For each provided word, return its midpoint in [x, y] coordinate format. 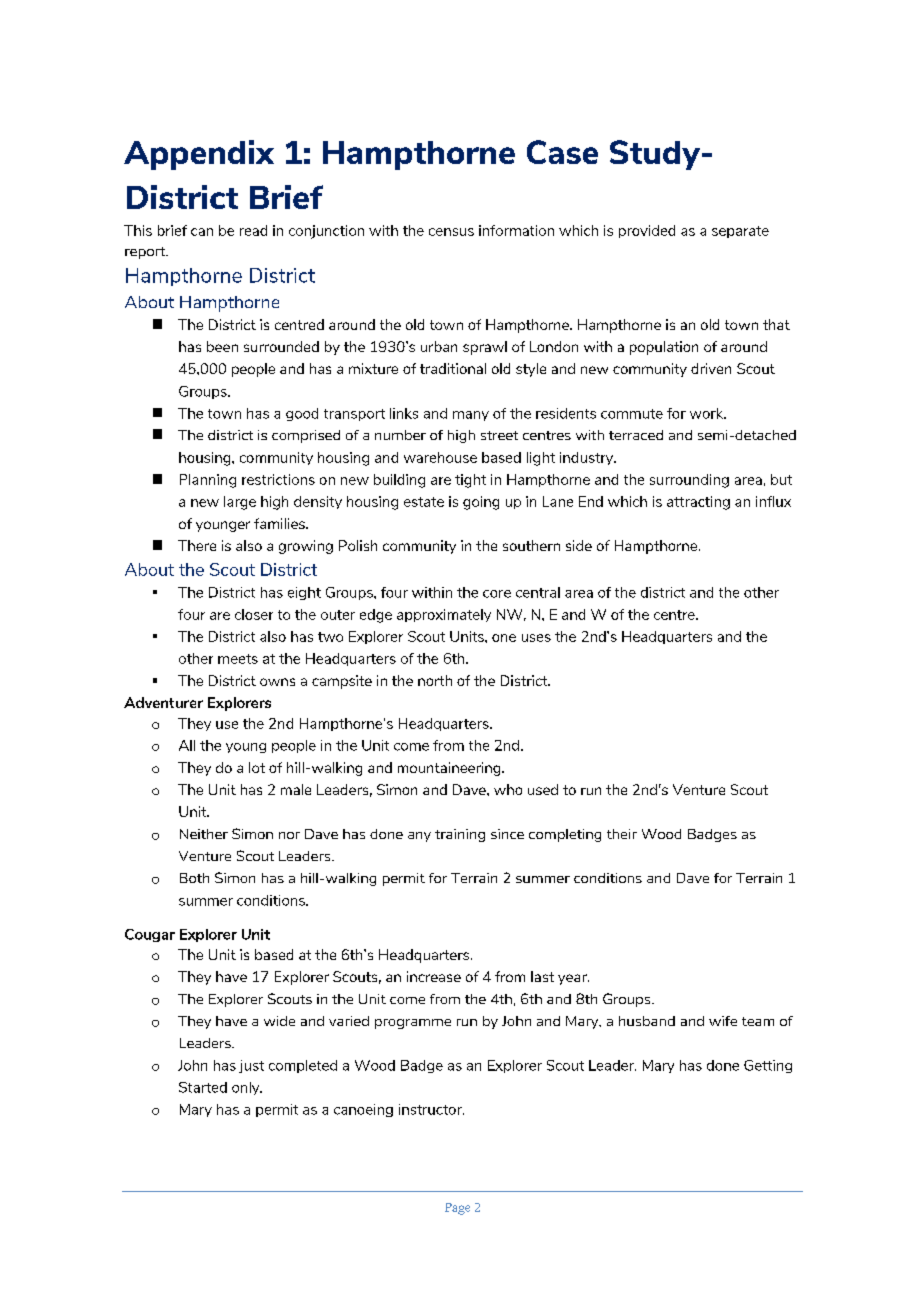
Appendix [199, 155]
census [451, 232]
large [240, 503]
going [481, 503]
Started [203, 1087]
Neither [204, 834]
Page [457, 1209]
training [460, 835]
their [622, 834]
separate [740, 232]
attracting [698, 503]
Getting [768, 1066]
